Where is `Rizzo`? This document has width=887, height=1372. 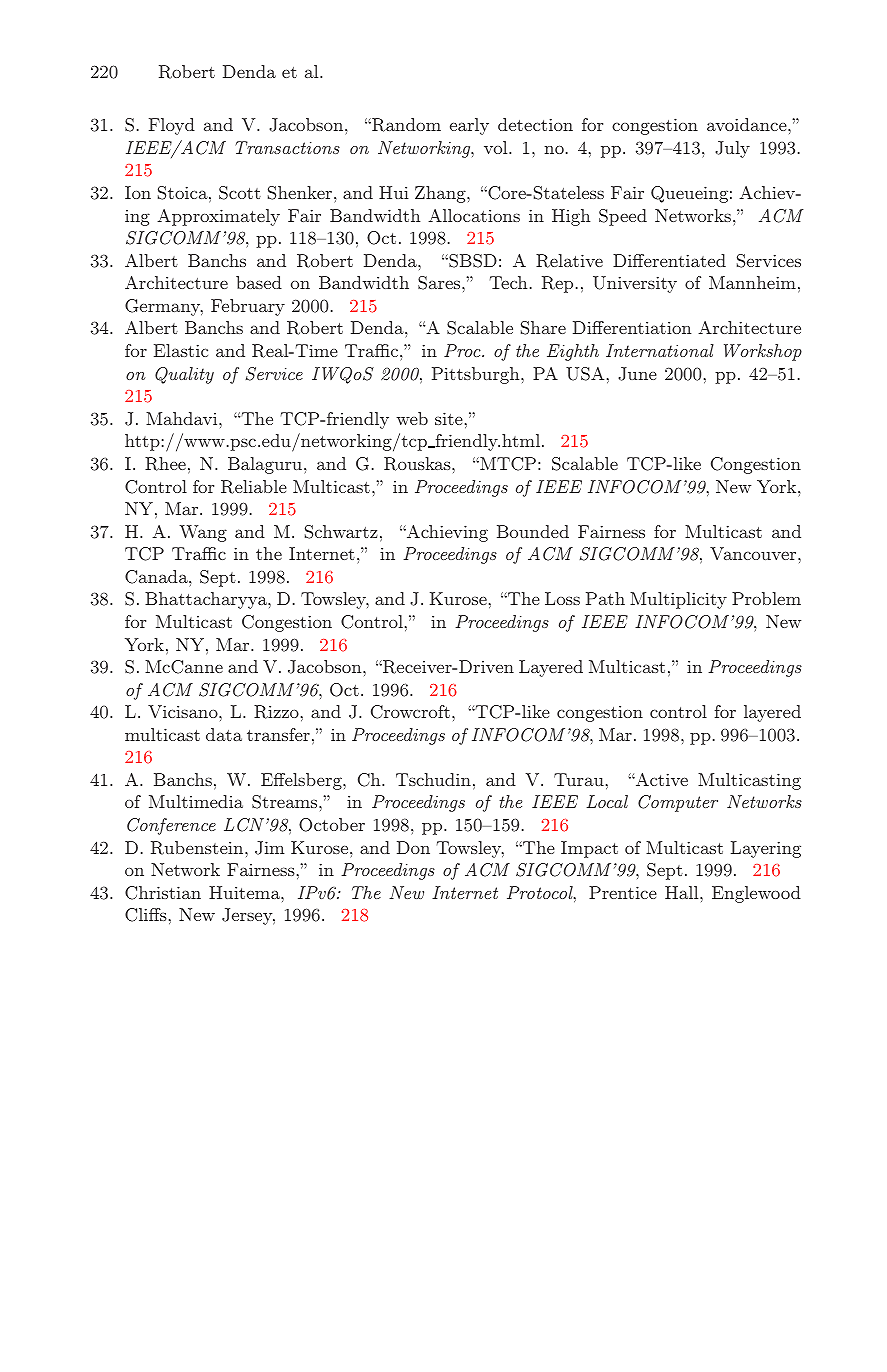
Rizzo is located at coordinates (276, 712).
